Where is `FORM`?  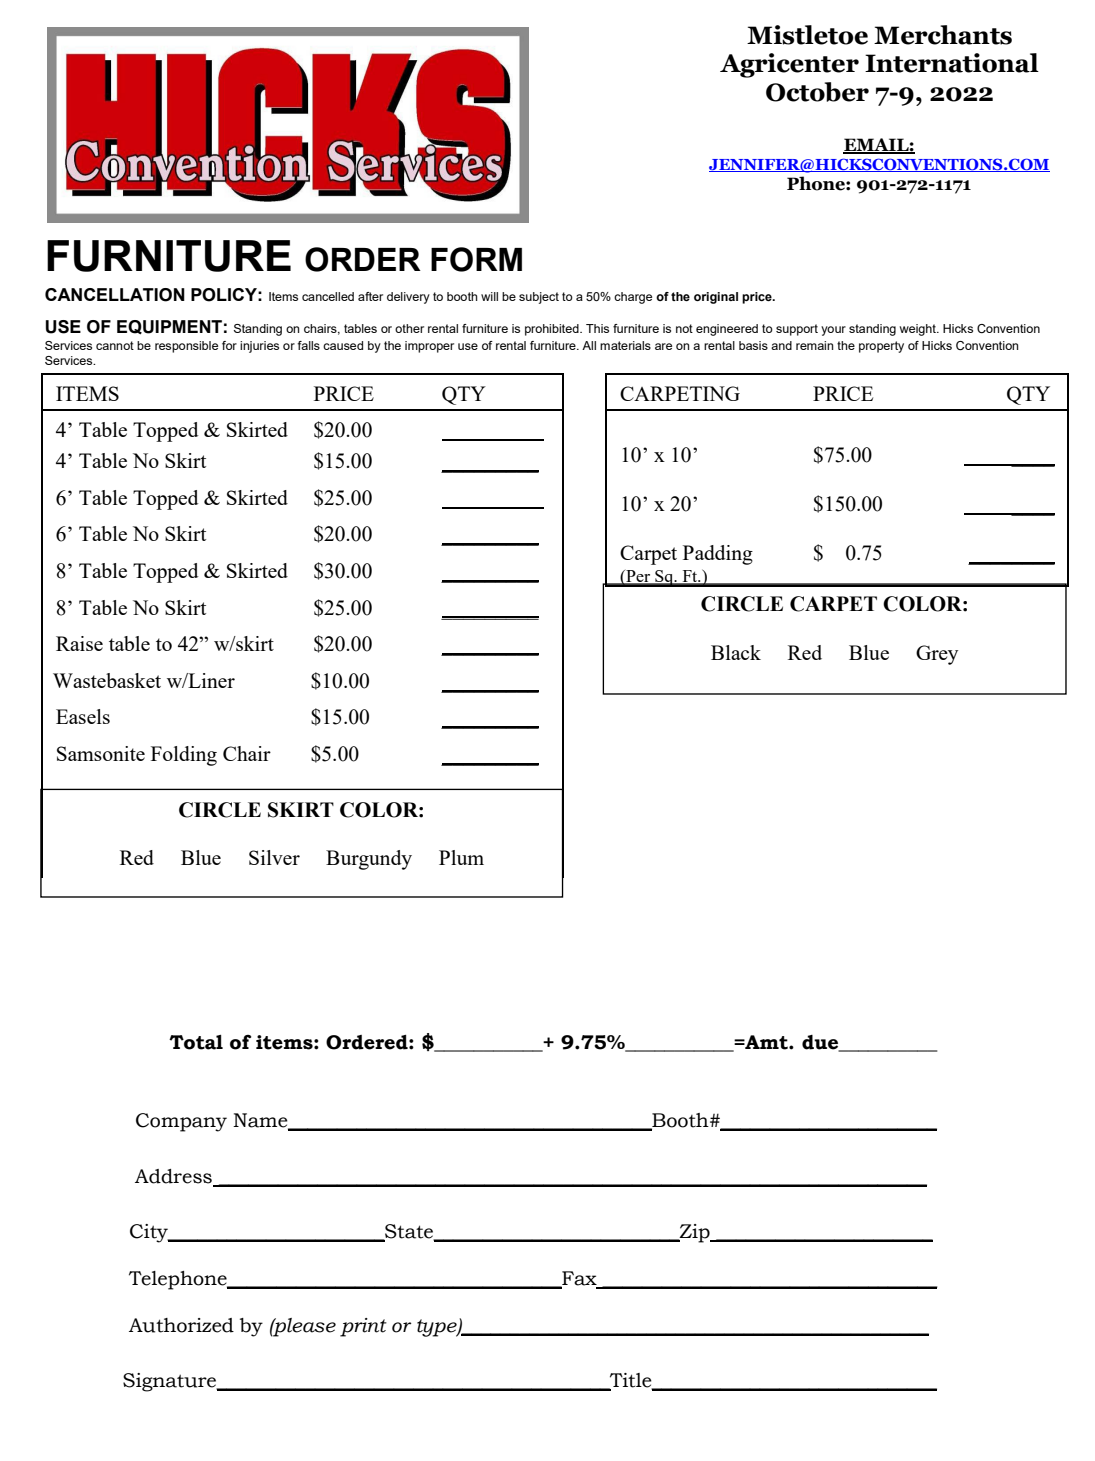
FORM is located at coordinates (476, 259).
